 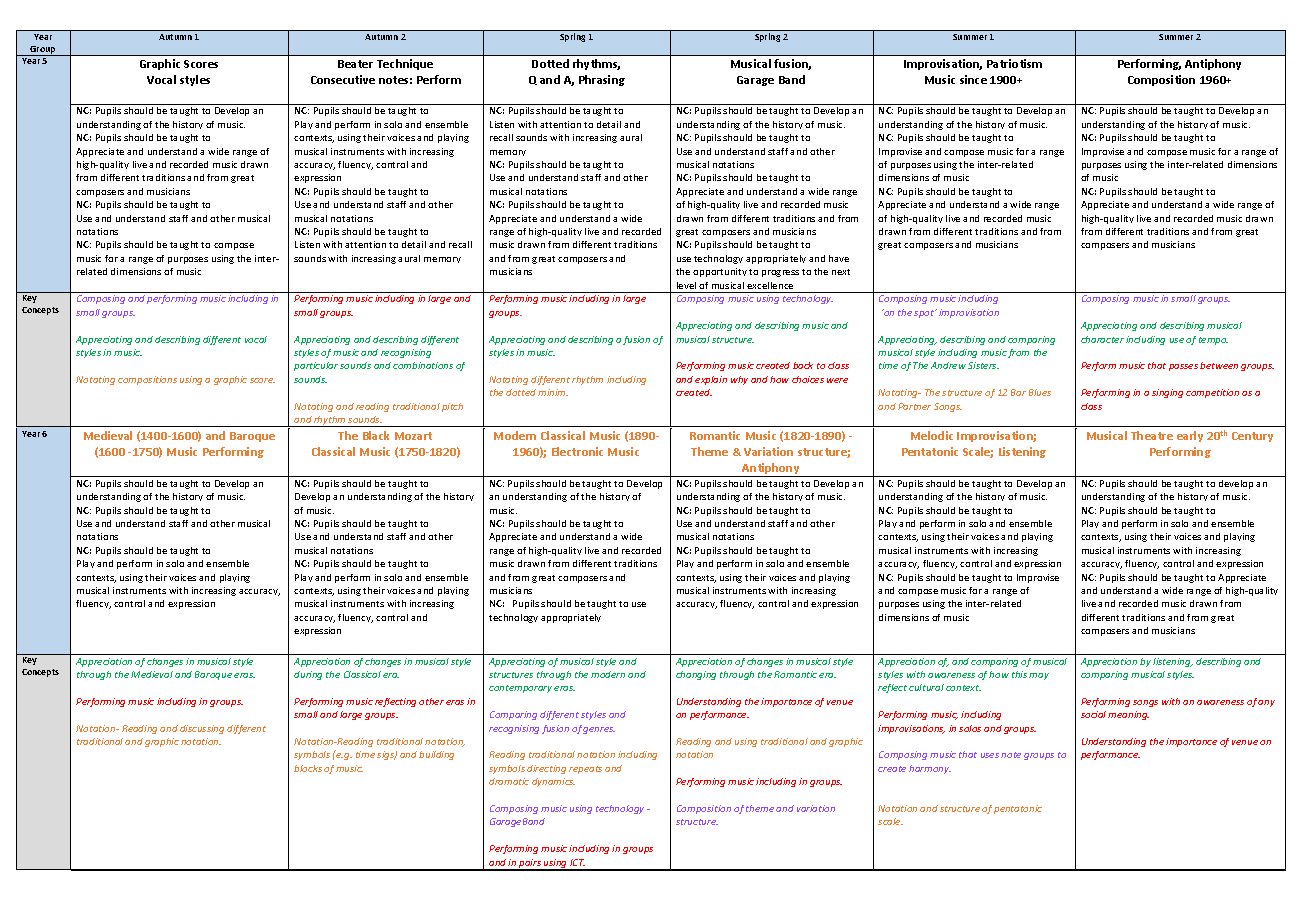 I want to click on Theatre, so click(x=1152, y=435).
